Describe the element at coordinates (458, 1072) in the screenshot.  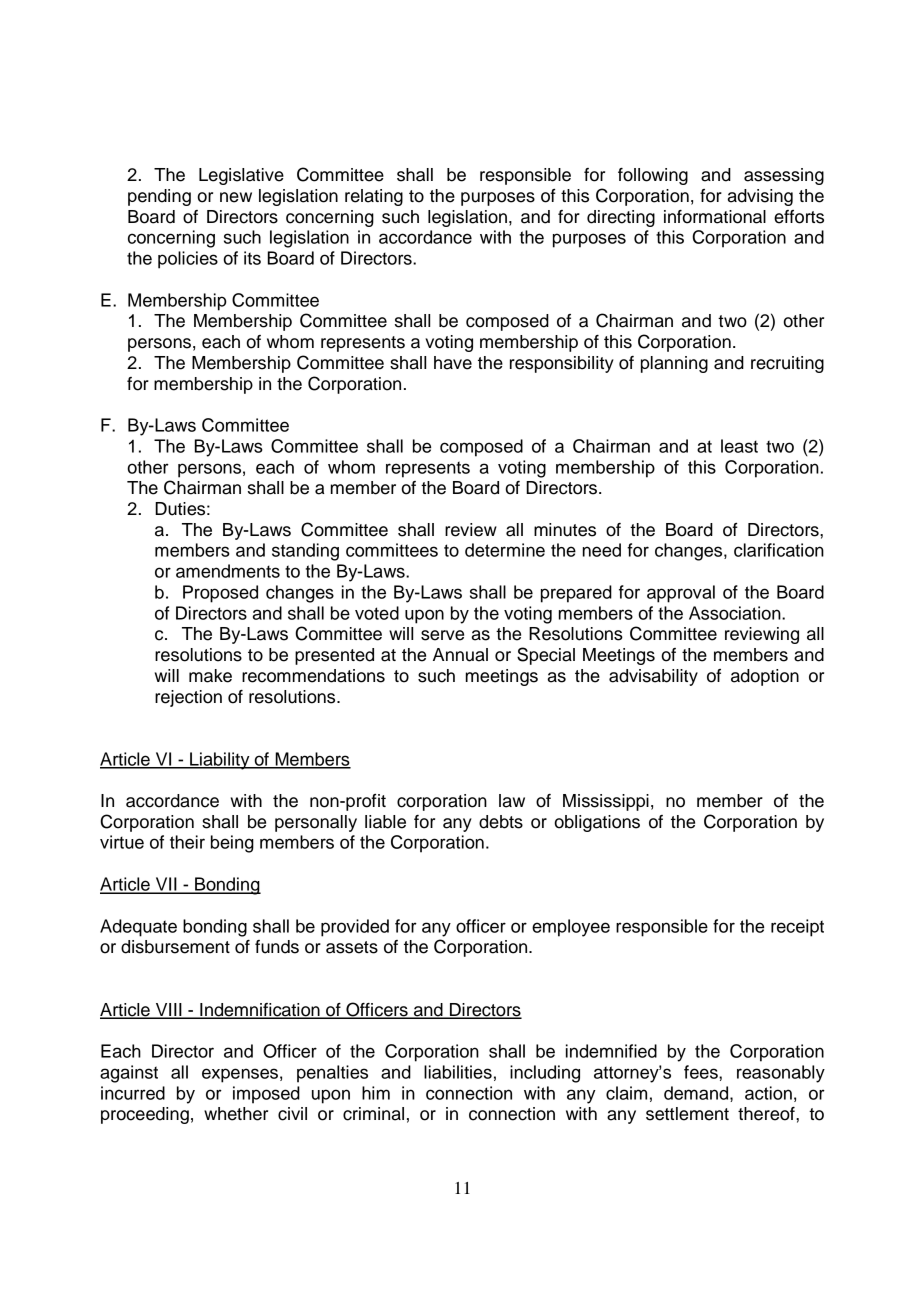
I see `liabilities` at that location.
